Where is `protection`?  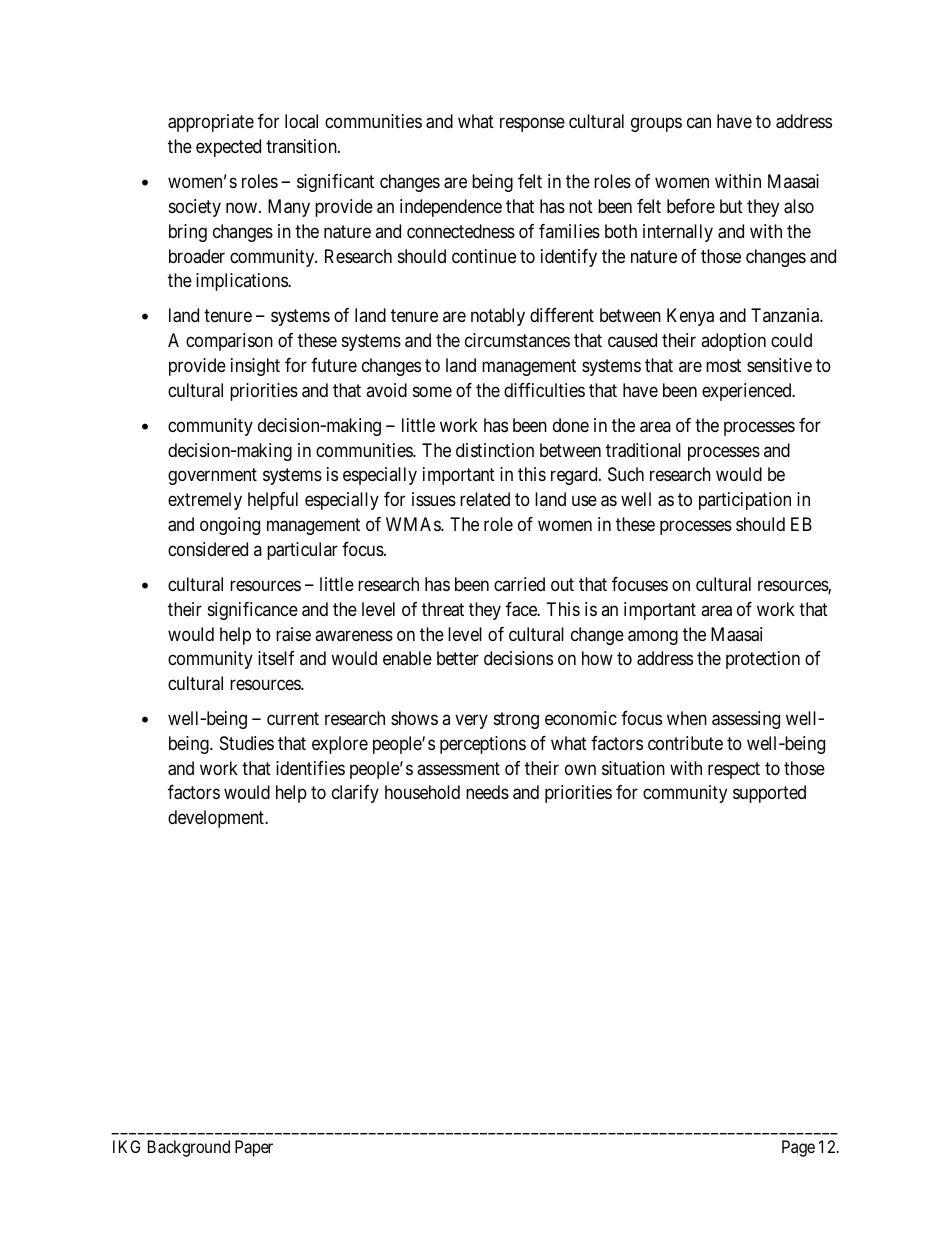 protection is located at coordinates (763, 660).
